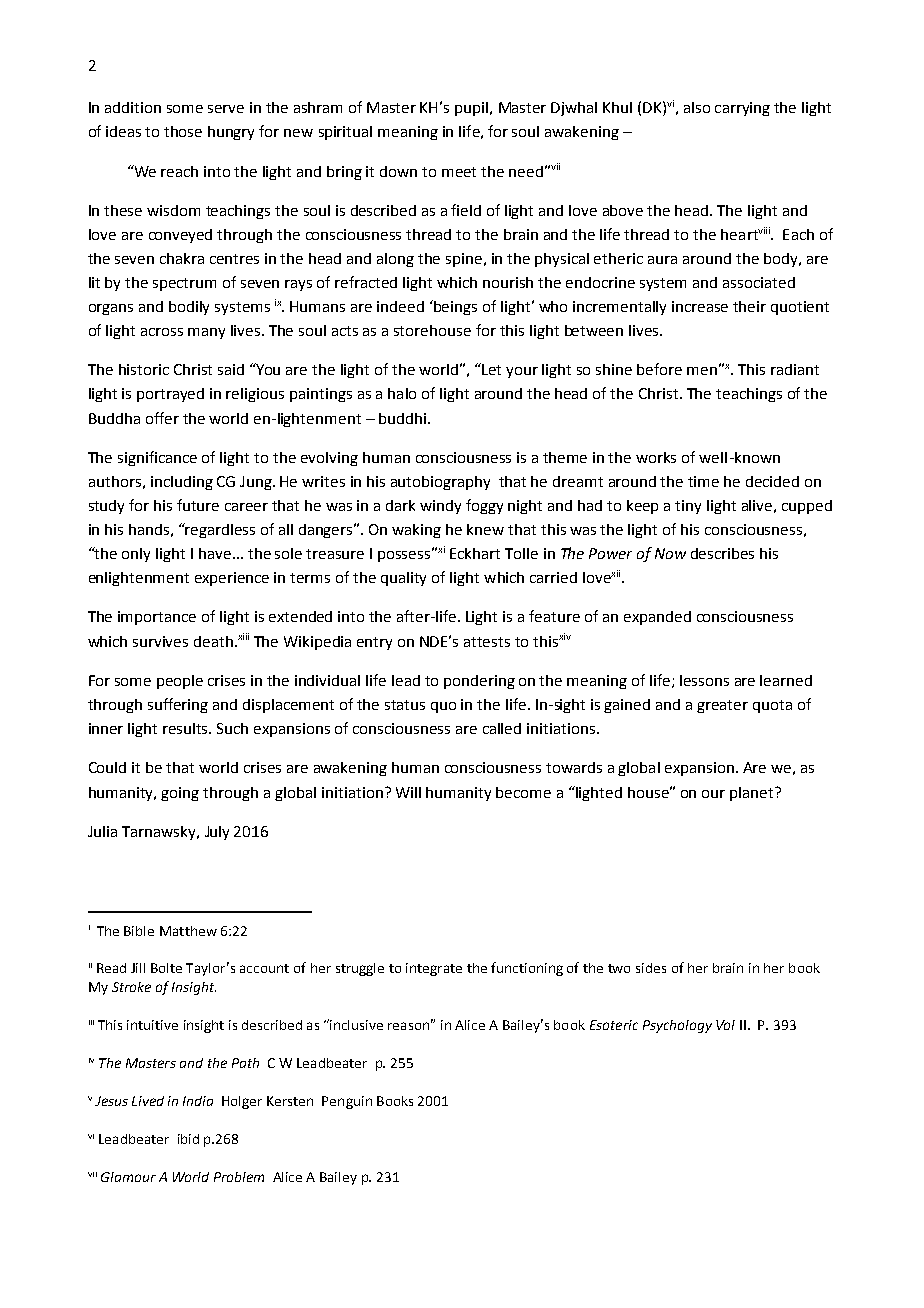  Describe the element at coordinates (182, 483) in the screenshot. I see `including` at that location.
